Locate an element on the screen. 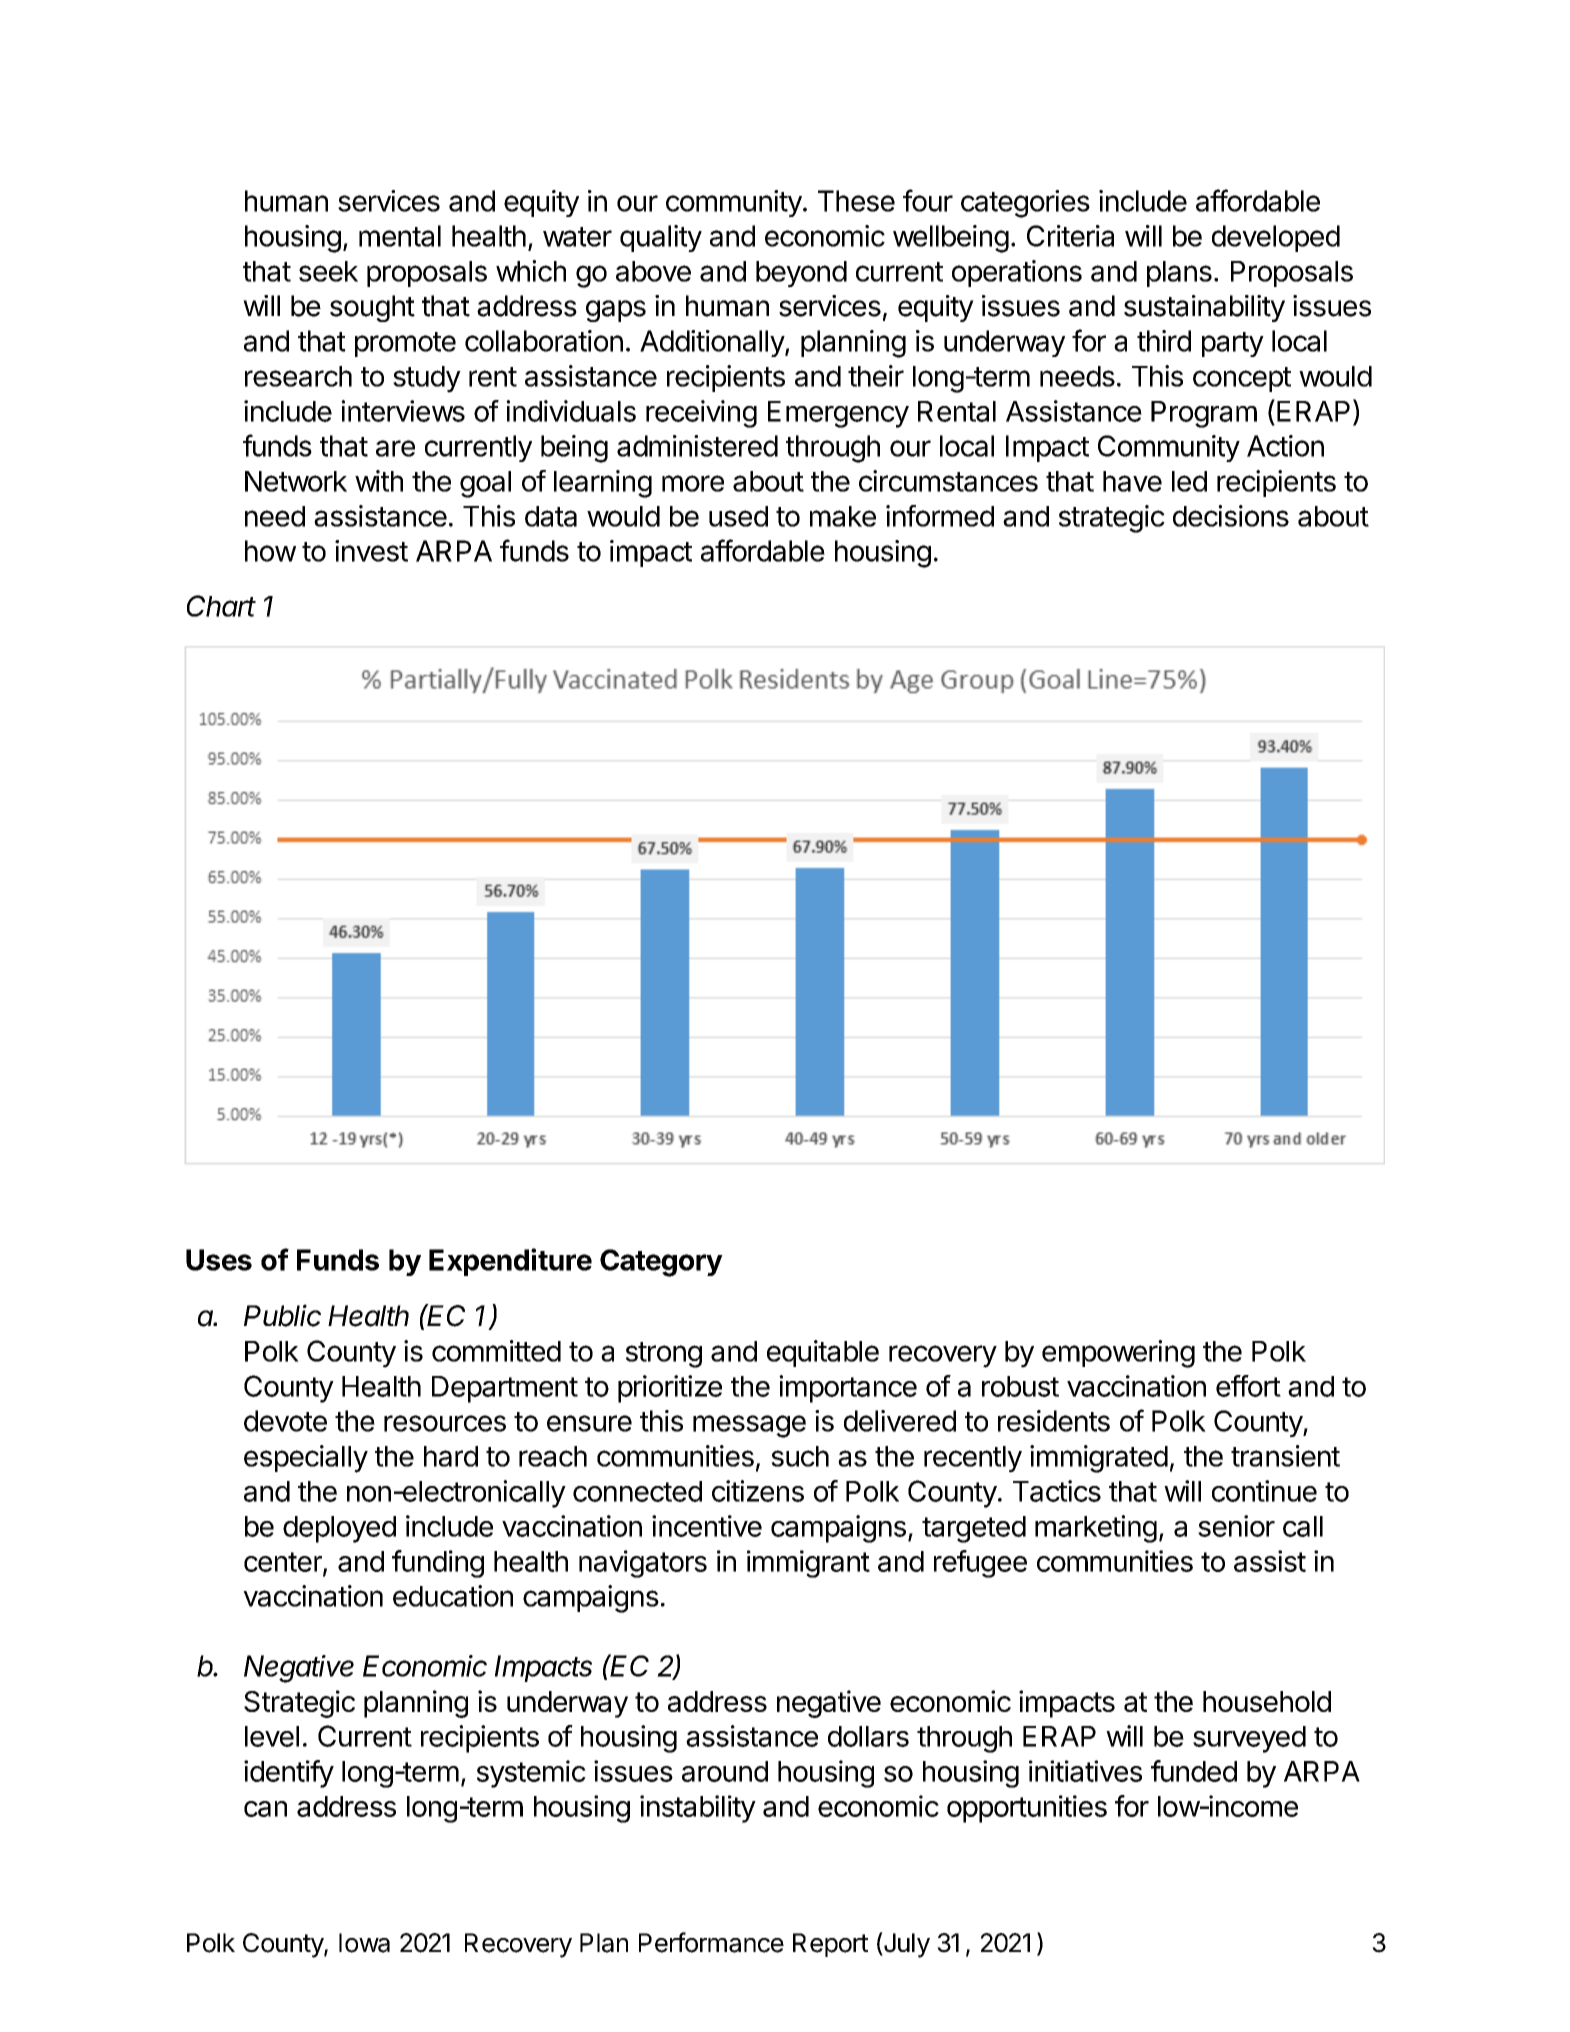  Iowa is located at coordinates (364, 1943).
